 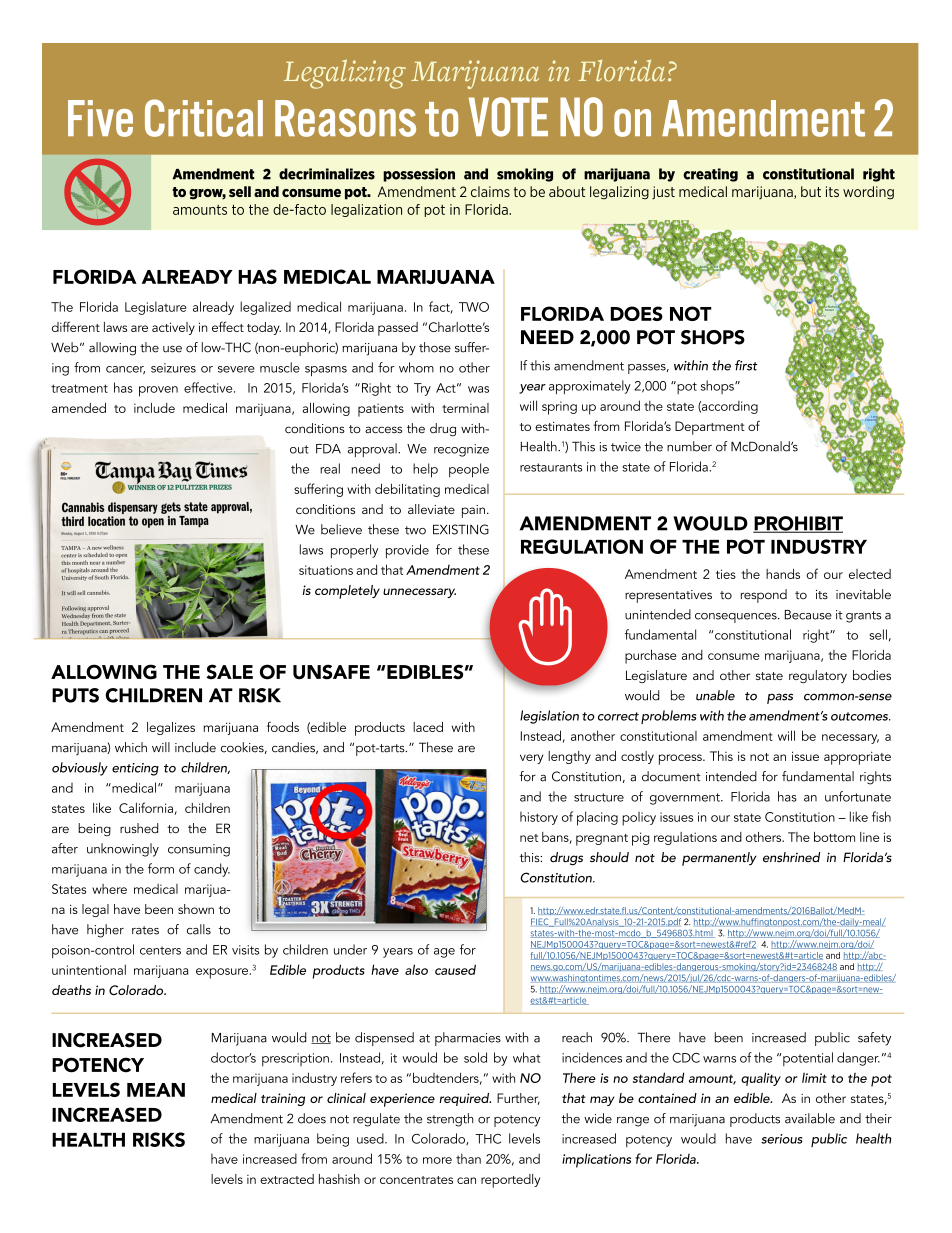 What do you see at coordinates (811, 191) in the image?
I see `but` at bounding box center [811, 191].
